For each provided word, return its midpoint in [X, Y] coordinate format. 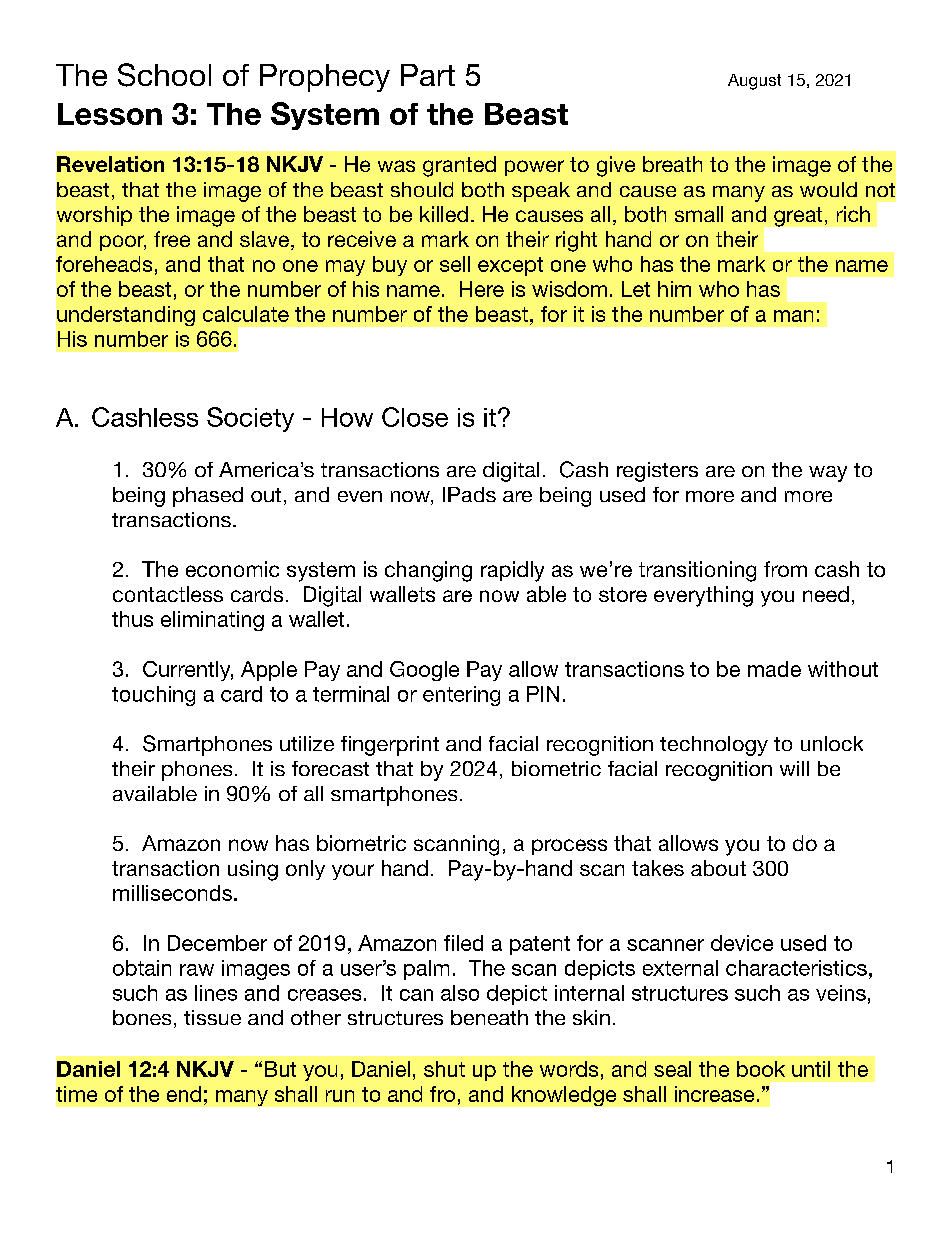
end [184, 1094]
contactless [168, 594]
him [674, 289]
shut [444, 1069]
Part [428, 75]
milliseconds [172, 893]
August [754, 82]
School [164, 75]
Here [482, 289]
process [569, 847]
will [794, 768]
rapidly [512, 571]
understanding [126, 316]
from [785, 569]
